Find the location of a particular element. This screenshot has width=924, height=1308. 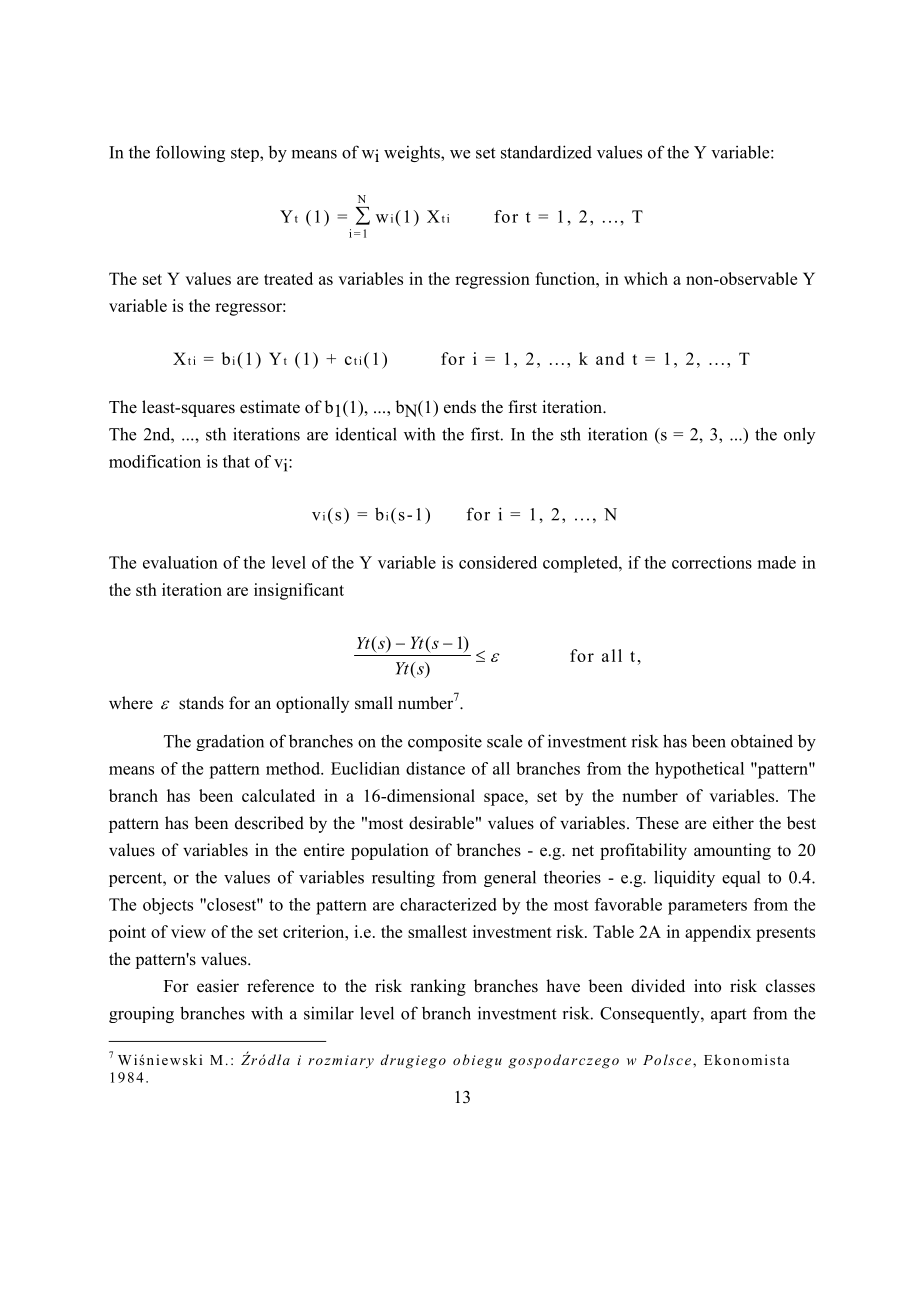

weights is located at coordinates (413, 154).
